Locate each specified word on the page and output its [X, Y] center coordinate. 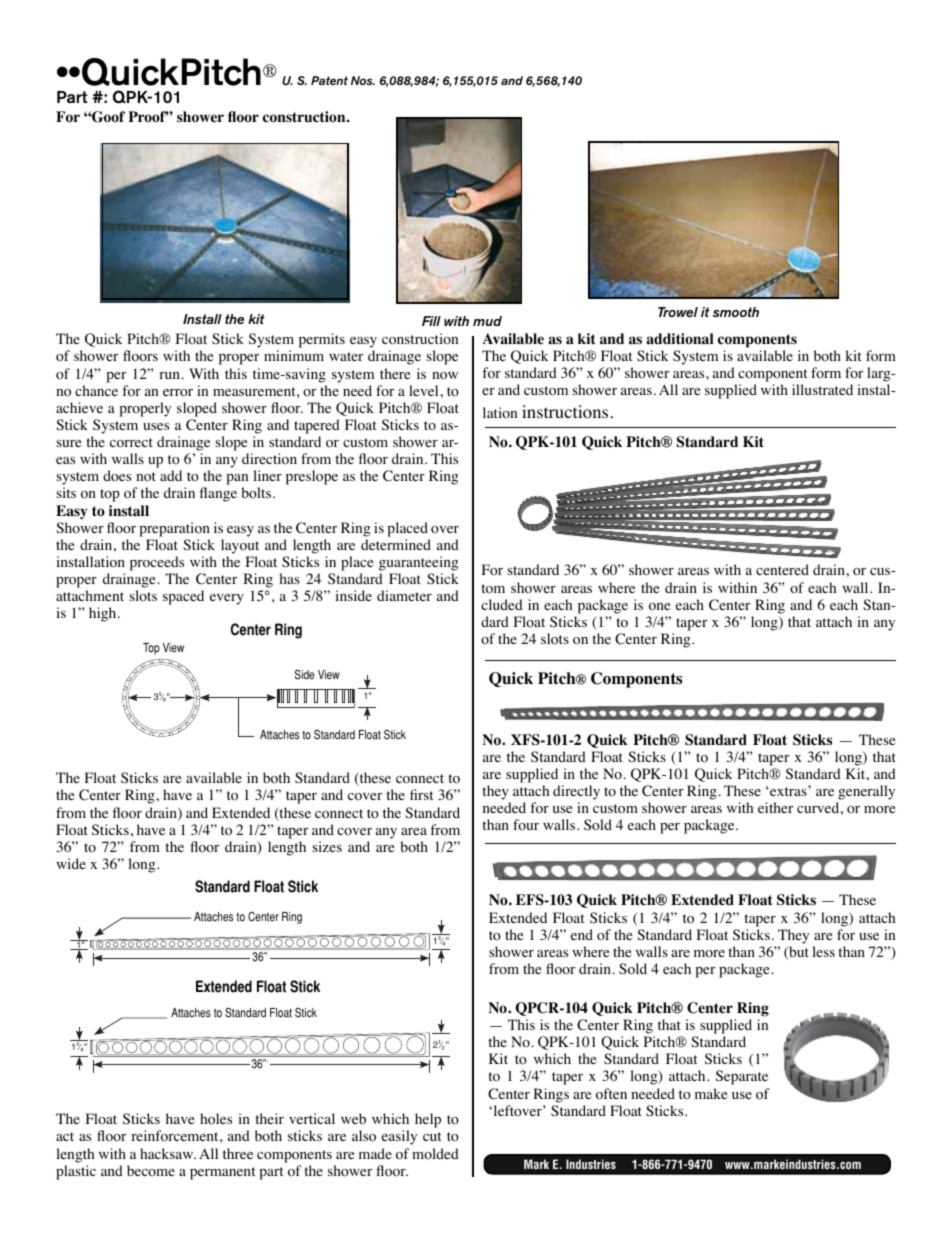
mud [487, 321]
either [775, 807]
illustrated [822, 389]
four [526, 825]
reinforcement [176, 1136]
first [421, 794]
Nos [363, 80]
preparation [174, 529]
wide [71, 863]
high [104, 614]
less [824, 951]
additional [680, 339]
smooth [736, 312]
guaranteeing [419, 563]
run [170, 375]
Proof [148, 117]
